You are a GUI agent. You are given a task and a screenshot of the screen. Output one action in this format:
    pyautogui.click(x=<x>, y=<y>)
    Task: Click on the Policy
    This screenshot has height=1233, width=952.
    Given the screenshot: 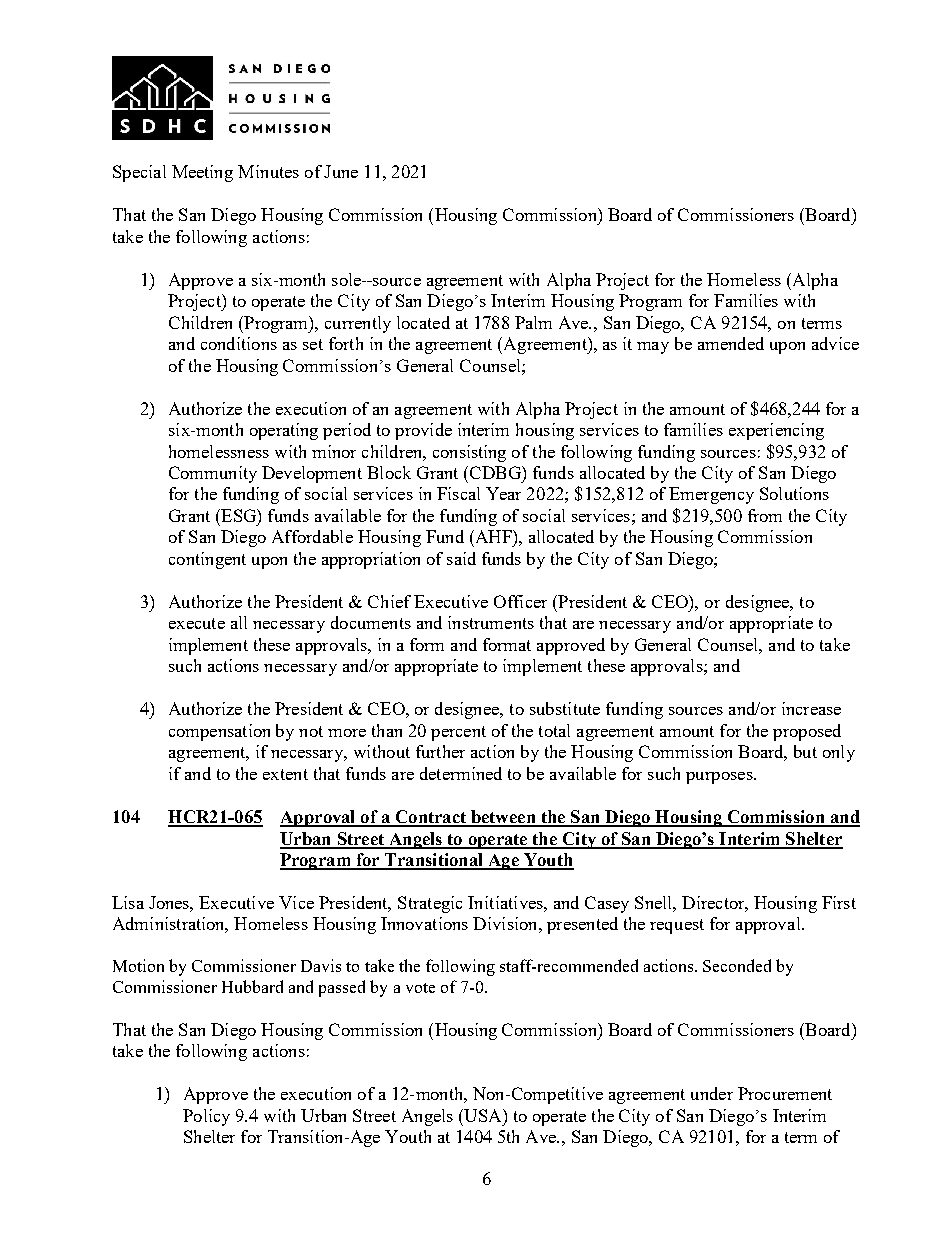 What is the action you would take?
    pyautogui.click(x=206, y=1117)
